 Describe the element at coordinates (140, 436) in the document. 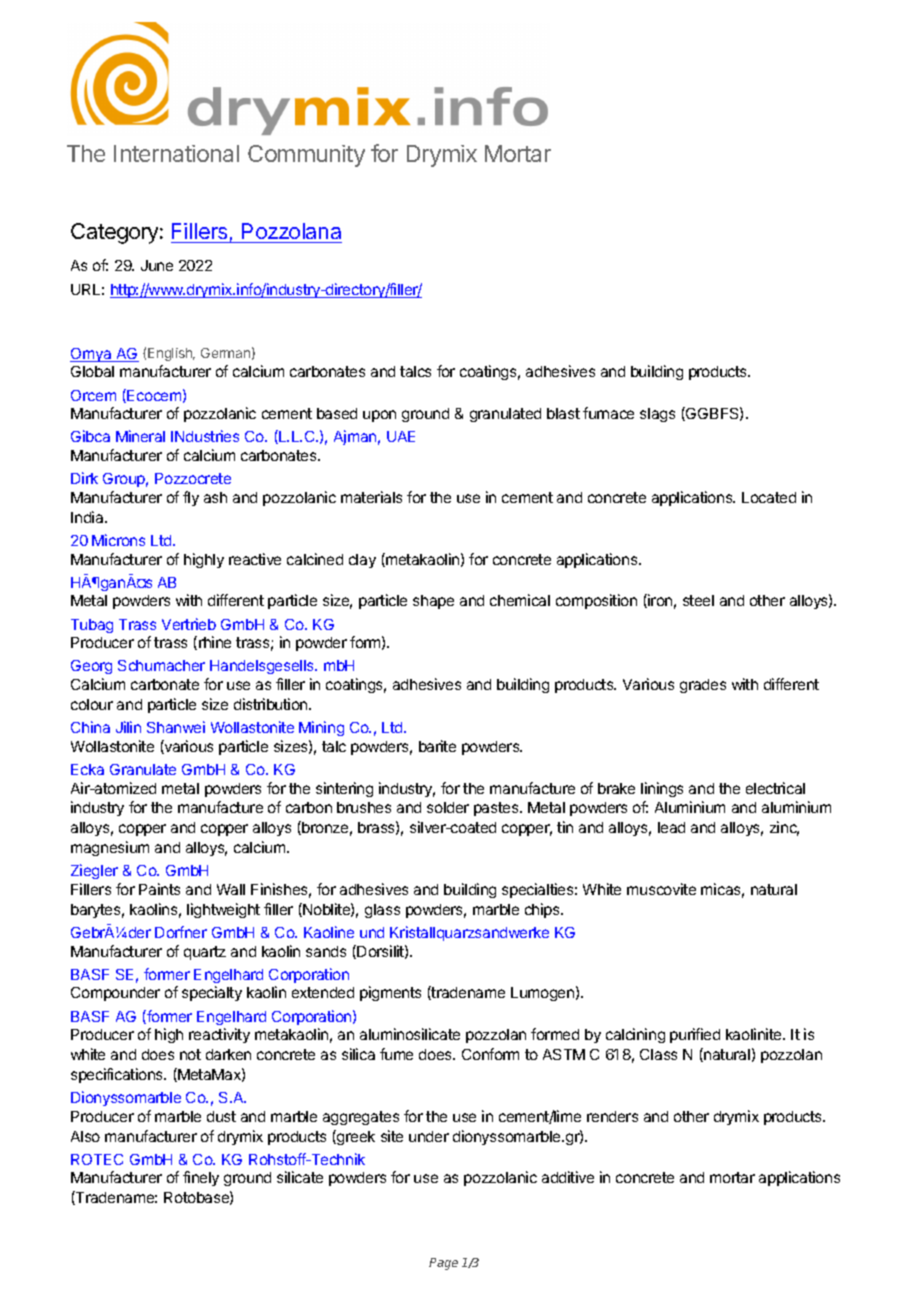

I see `Mineral` at that location.
